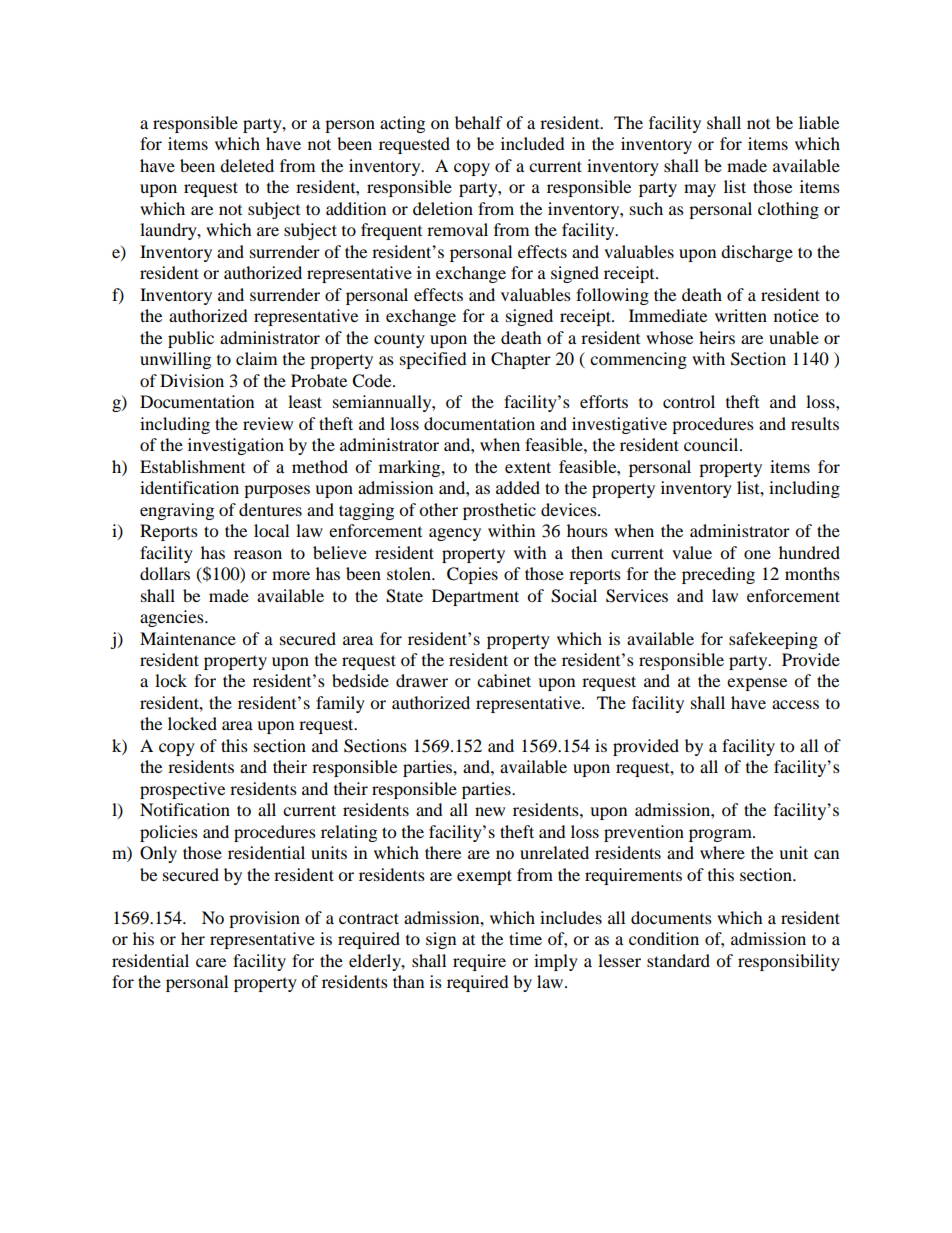 This page has width=952, height=1233. Describe the element at coordinates (236, 446) in the page. I see `investigation` at that location.
